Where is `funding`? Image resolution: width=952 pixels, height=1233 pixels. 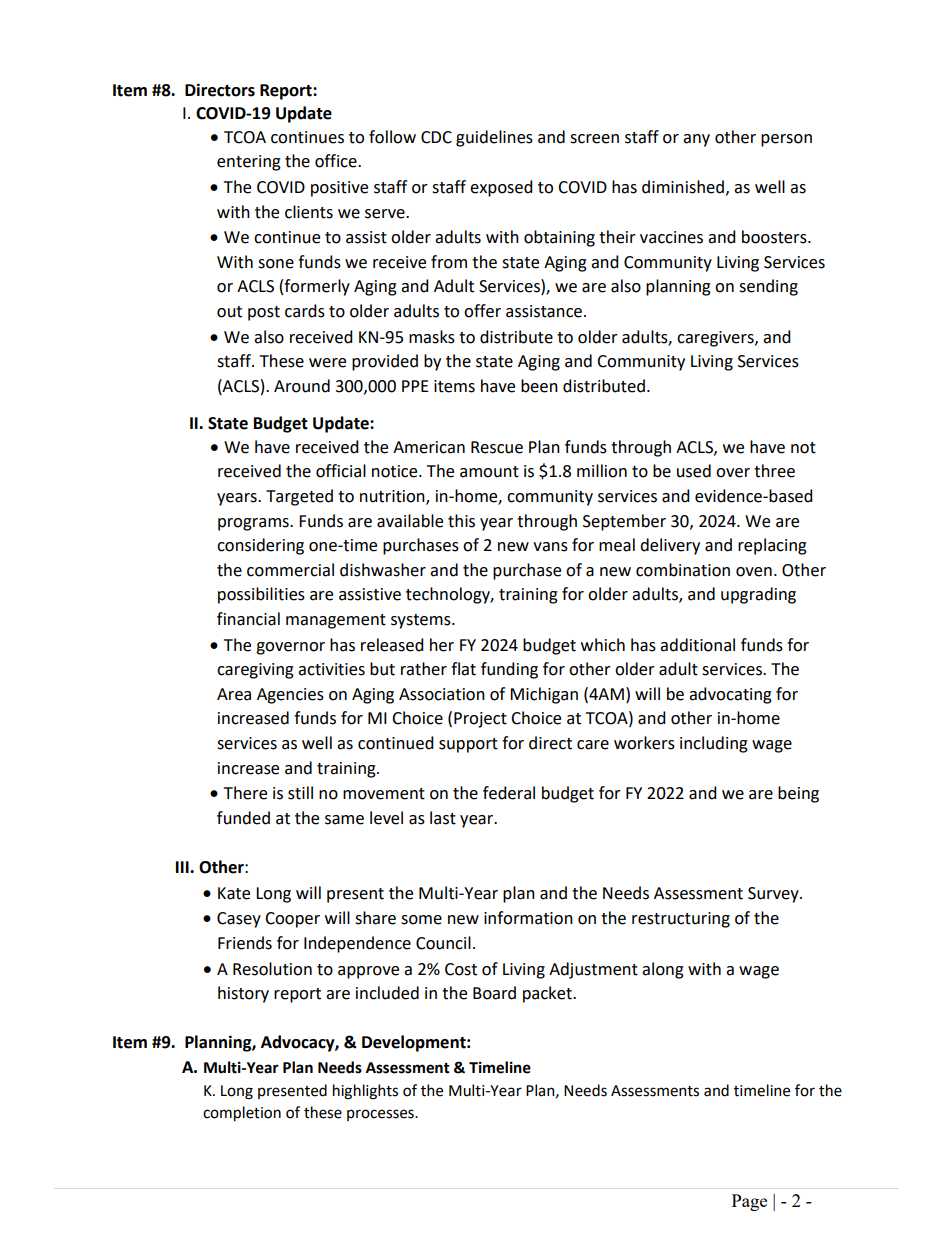 funding is located at coordinates (509, 670).
